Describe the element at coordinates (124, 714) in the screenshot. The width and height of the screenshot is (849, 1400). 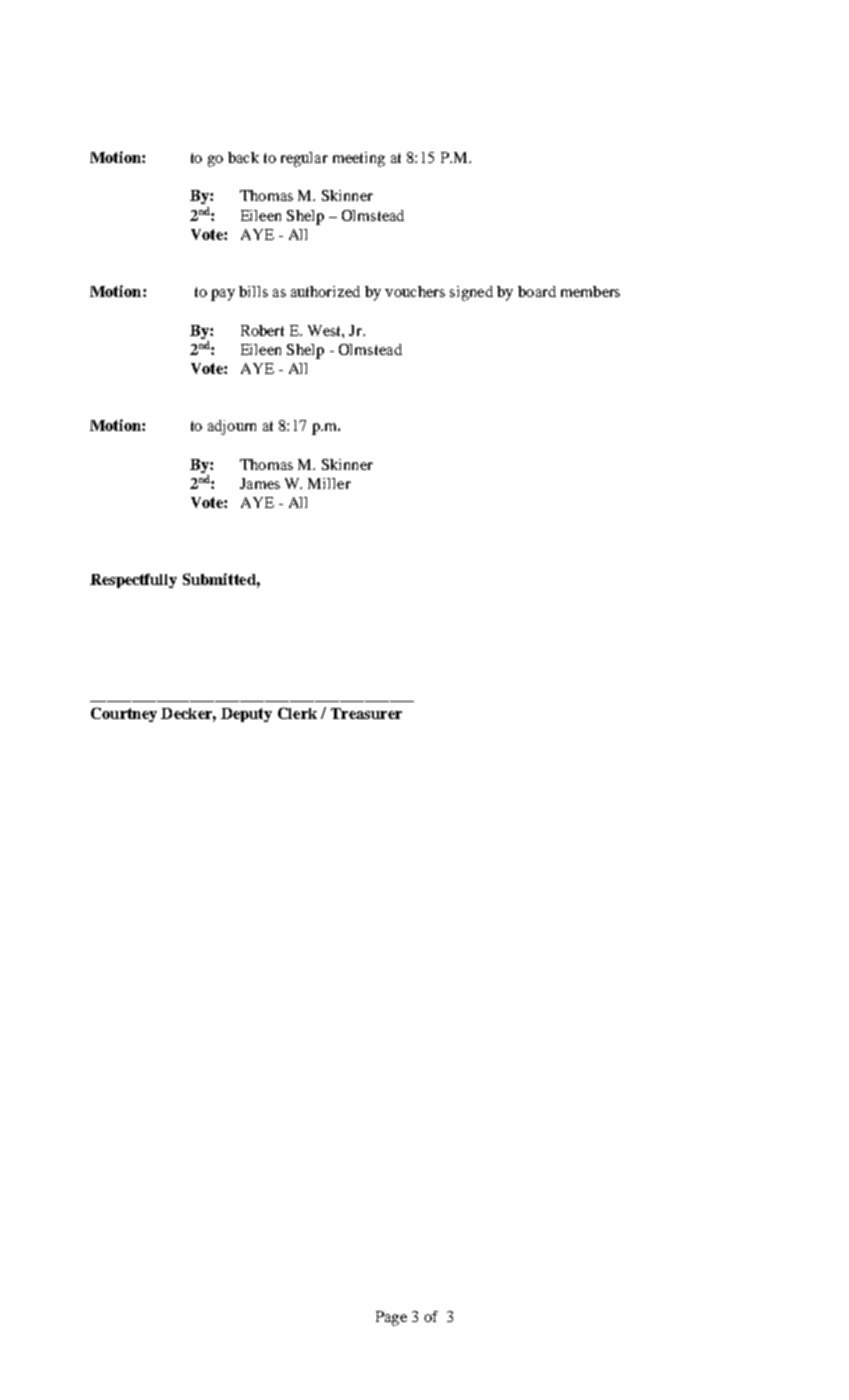
I see `Courtney` at that location.
